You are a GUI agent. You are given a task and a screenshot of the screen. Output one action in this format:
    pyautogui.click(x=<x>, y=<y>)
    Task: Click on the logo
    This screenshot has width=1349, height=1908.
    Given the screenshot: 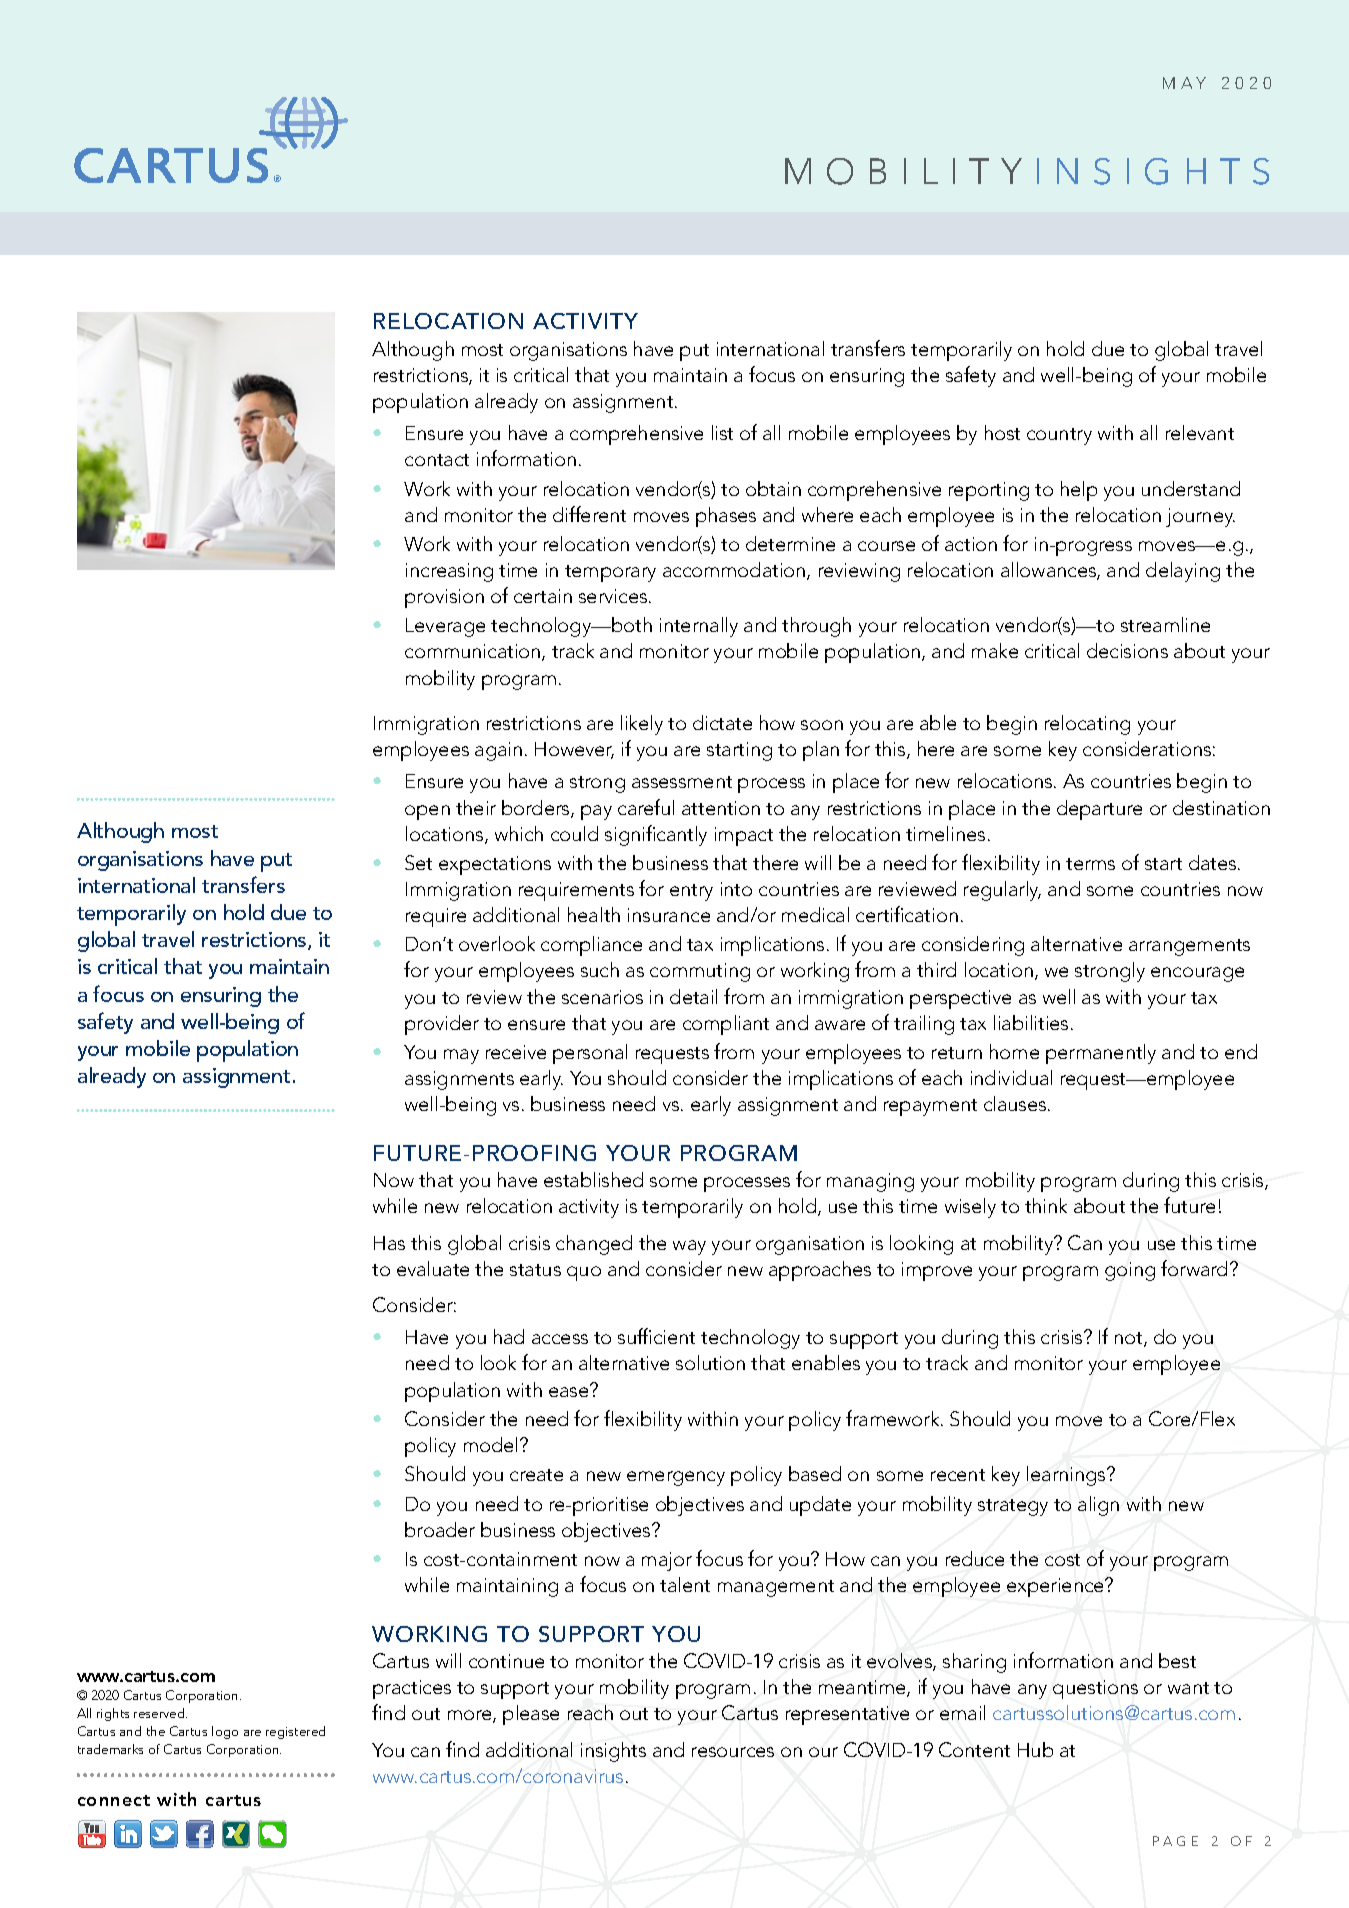 What is the action you would take?
    pyautogui.click(x=225, y=1732)
